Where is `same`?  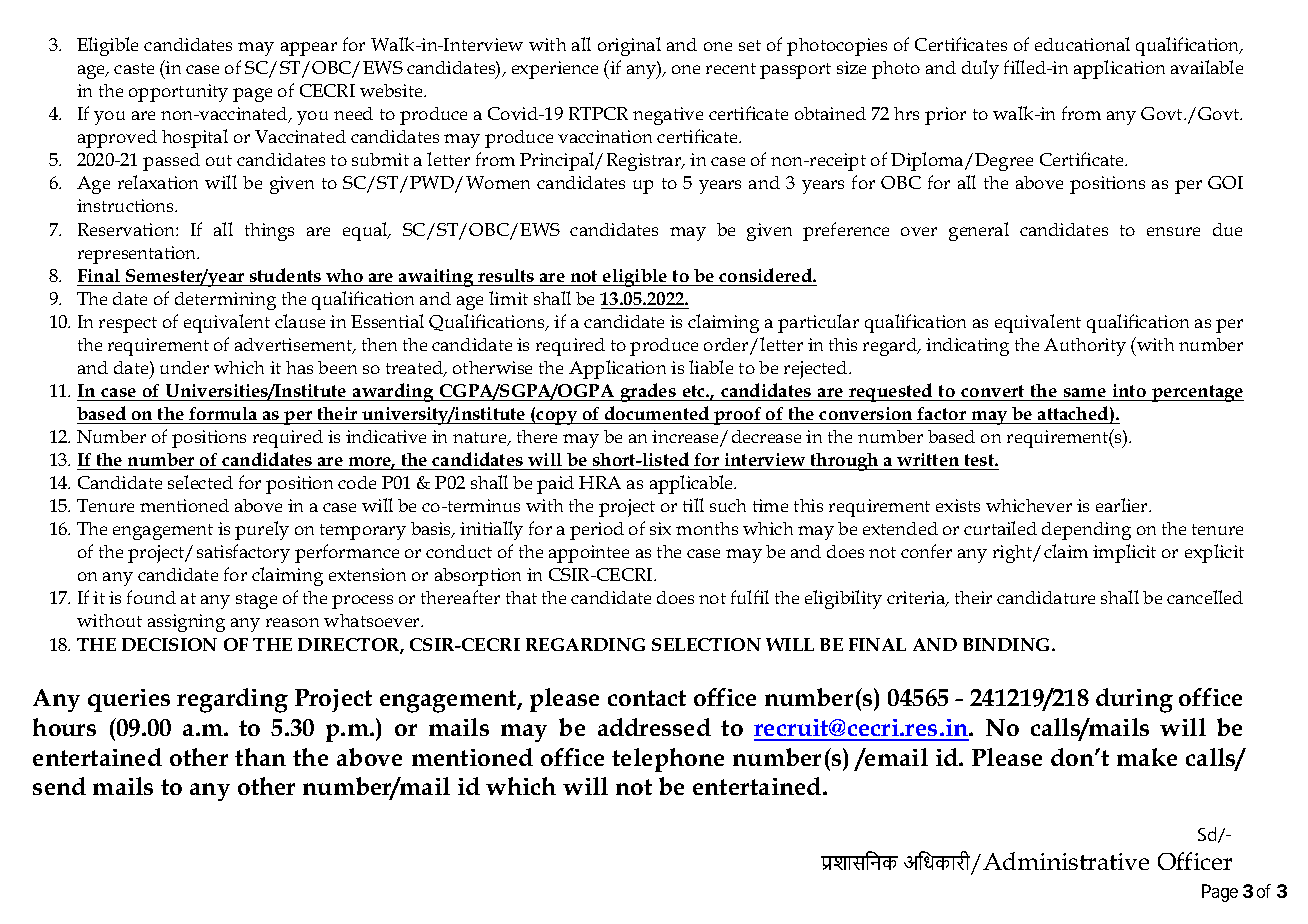 same is located at coordinates (1085, 394).
